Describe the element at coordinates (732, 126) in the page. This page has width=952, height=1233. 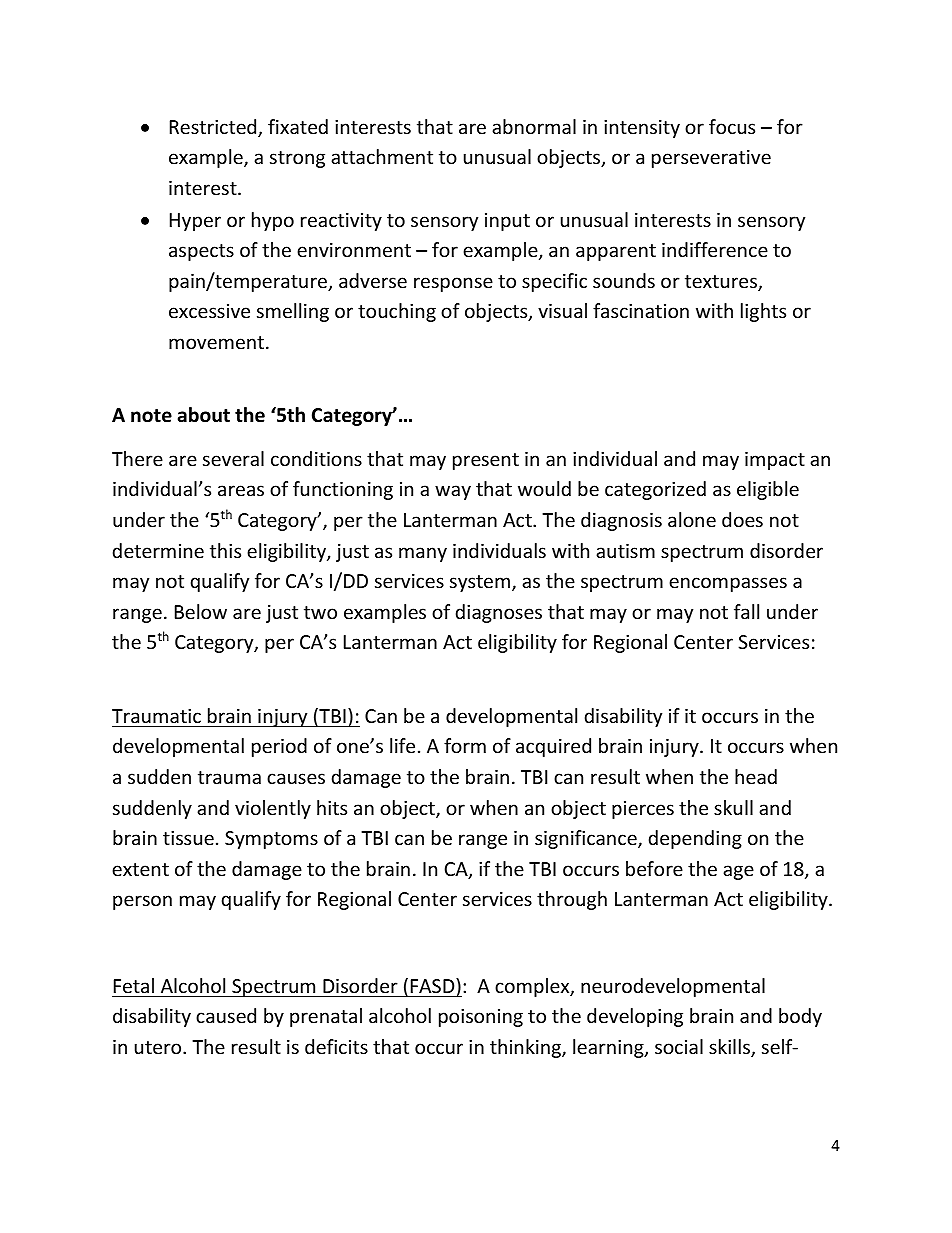
I see `focus` at that location.
